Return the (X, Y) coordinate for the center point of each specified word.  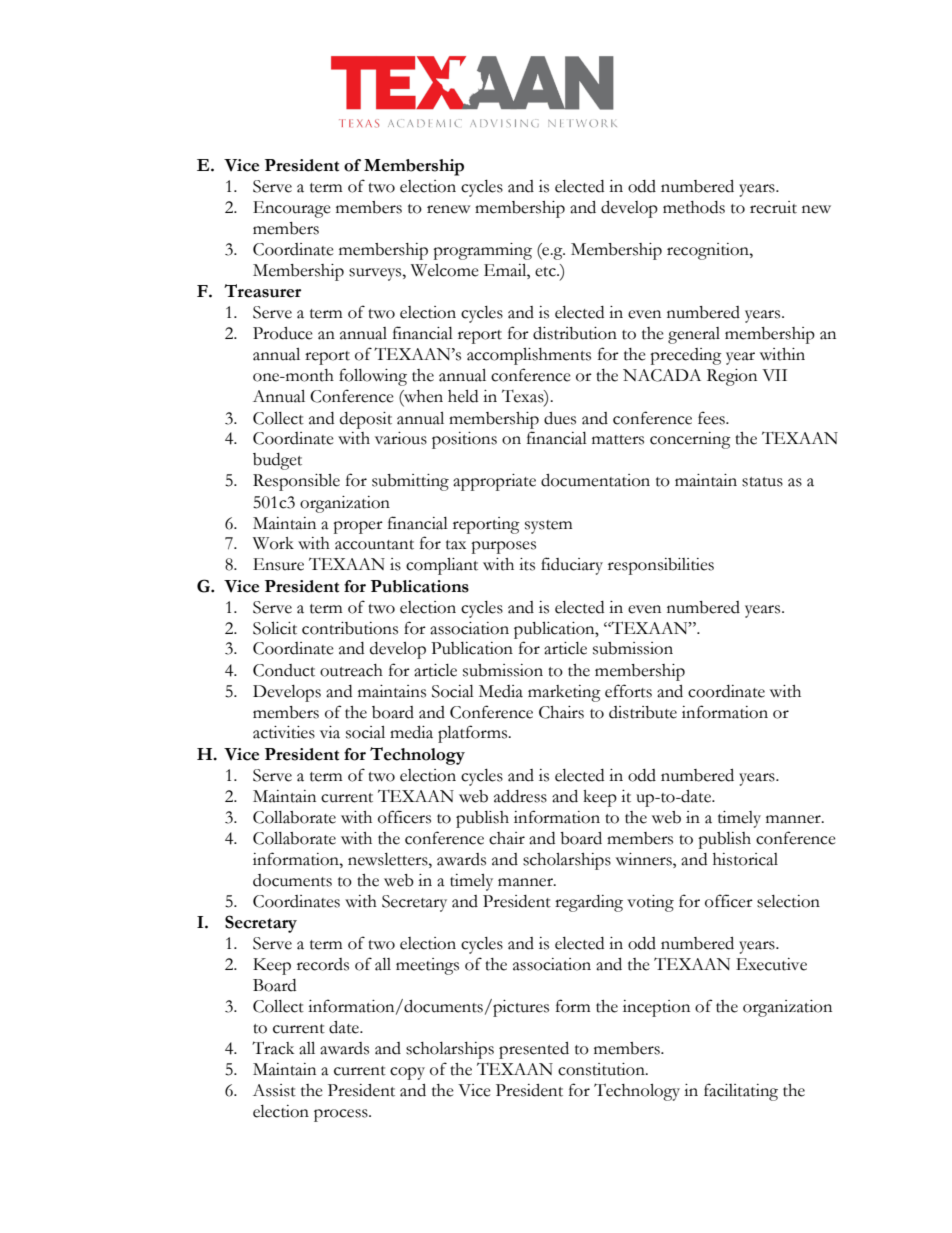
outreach (351, 670)
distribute (643, 712)
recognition (709, 251)
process (342, 1115)
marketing (564, 693)
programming (482, 251)
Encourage (292, 209)
